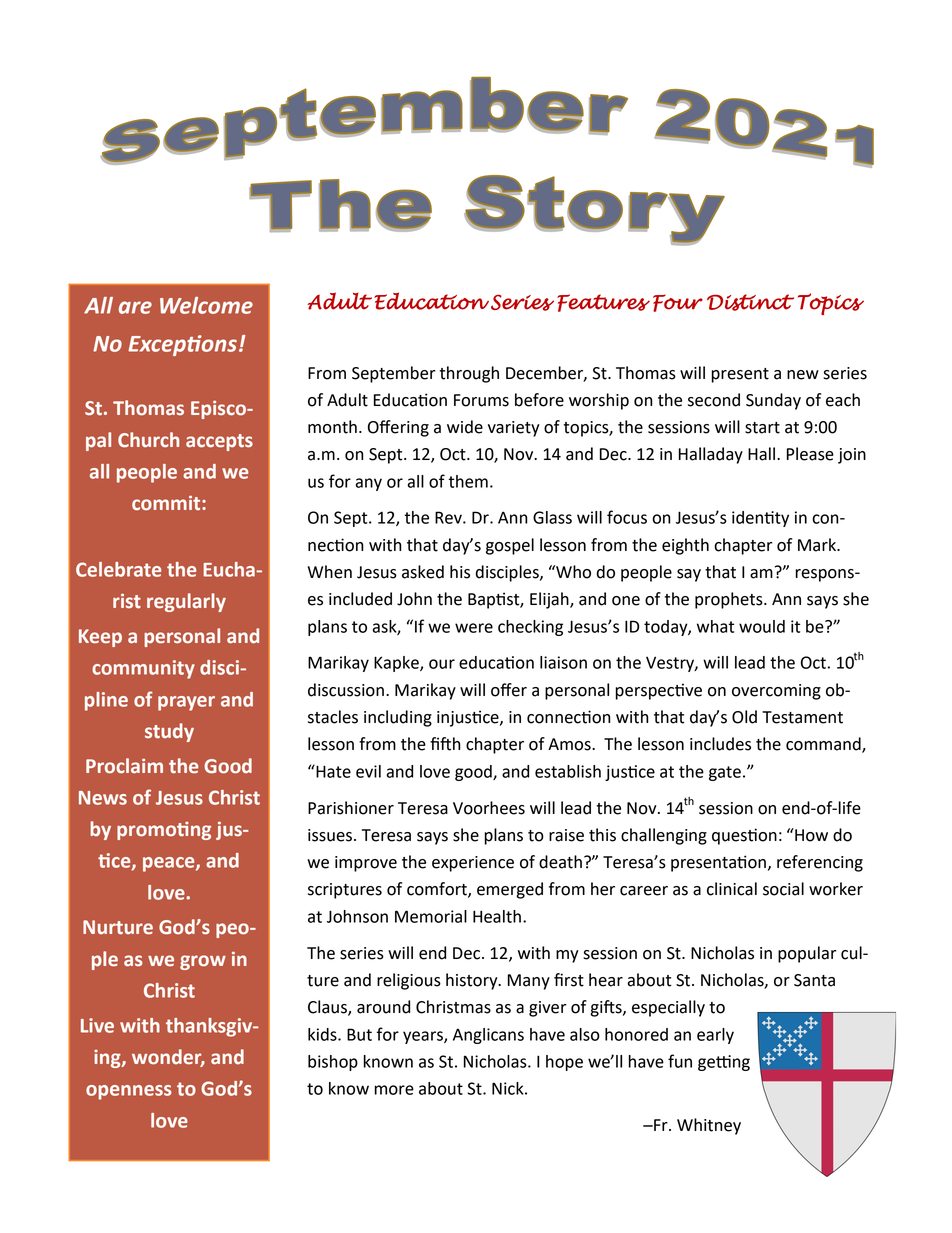  What do you see at coordinates (182, 345) in the screenshot?
I see `Exceptions` at bounding box center [182, 345].
